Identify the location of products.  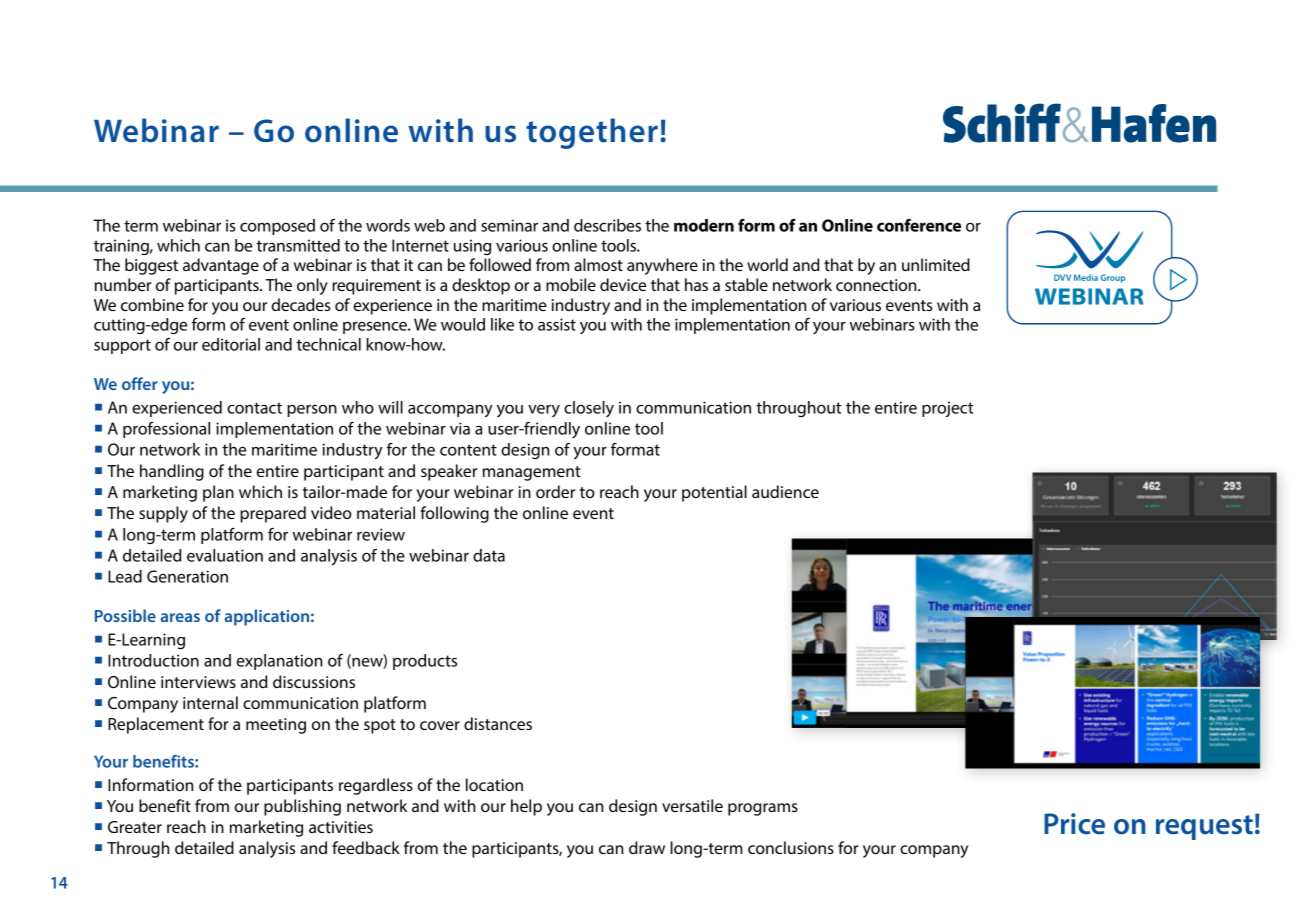
(425, 662).
